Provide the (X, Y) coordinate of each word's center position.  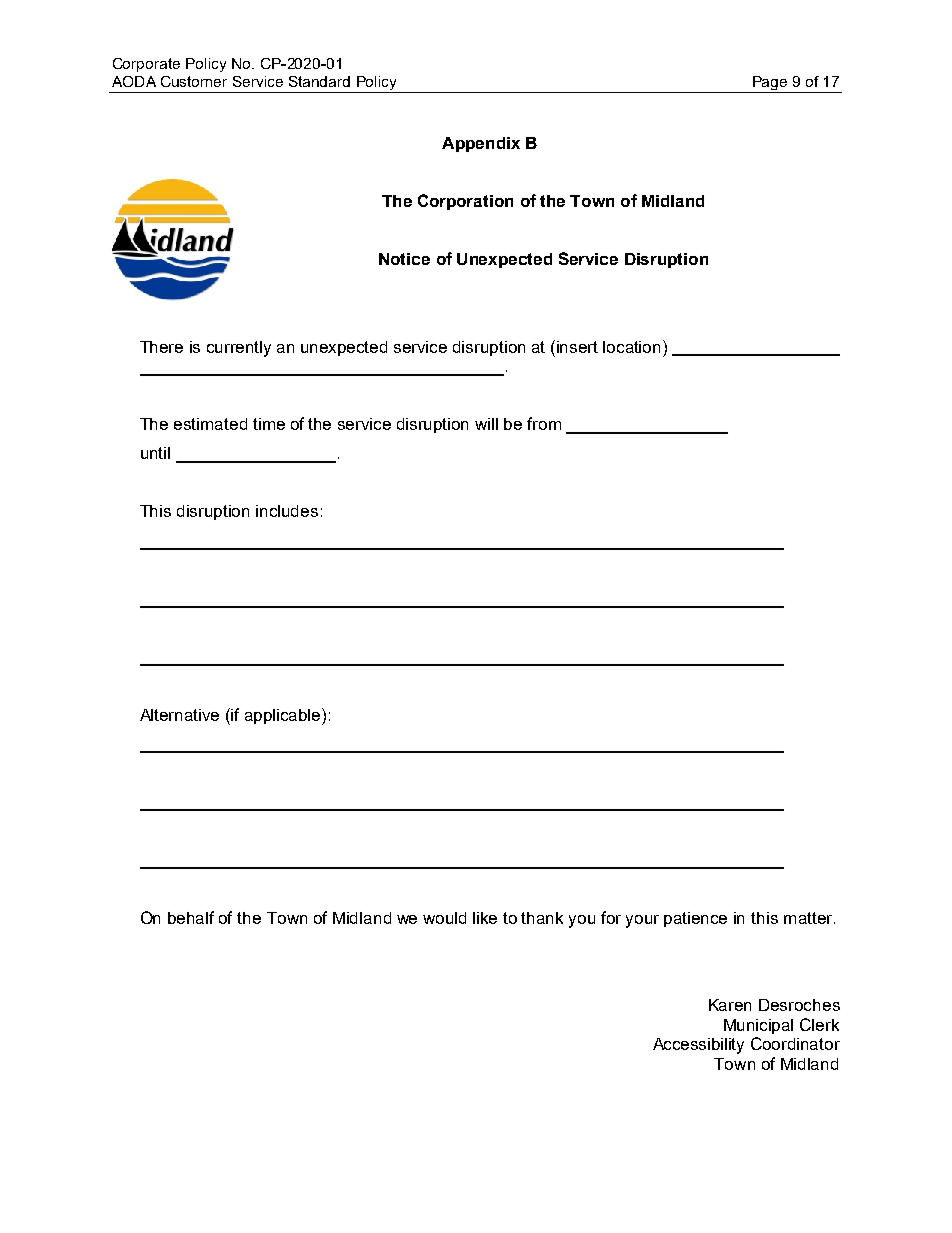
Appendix (481, 144)
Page (770, 84)
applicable (284, 716)
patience (695, 919)
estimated (210, 424)
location (633, 346)
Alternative (179, 715)
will (486, 424)
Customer (194, 81)
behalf (191, 917)
